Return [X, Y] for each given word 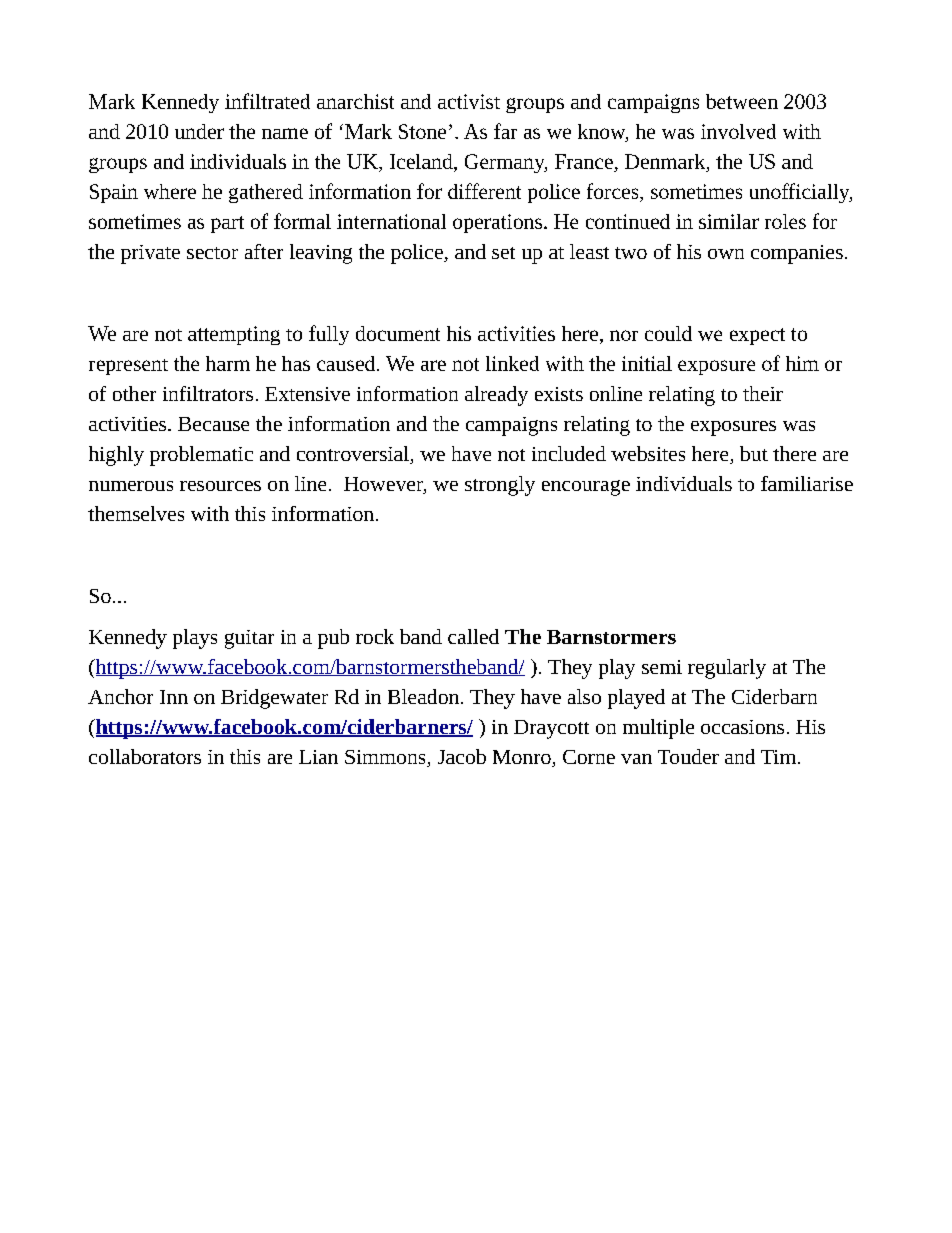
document [398, 333]
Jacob [462, 756]
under [199, 131]
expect [757, 336]
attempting [234, 335]
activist [469, 101]
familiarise [807, 483]
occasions [742, 727]
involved [738, 131]
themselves [136, 513]
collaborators [145, 756]
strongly [500, 486]
